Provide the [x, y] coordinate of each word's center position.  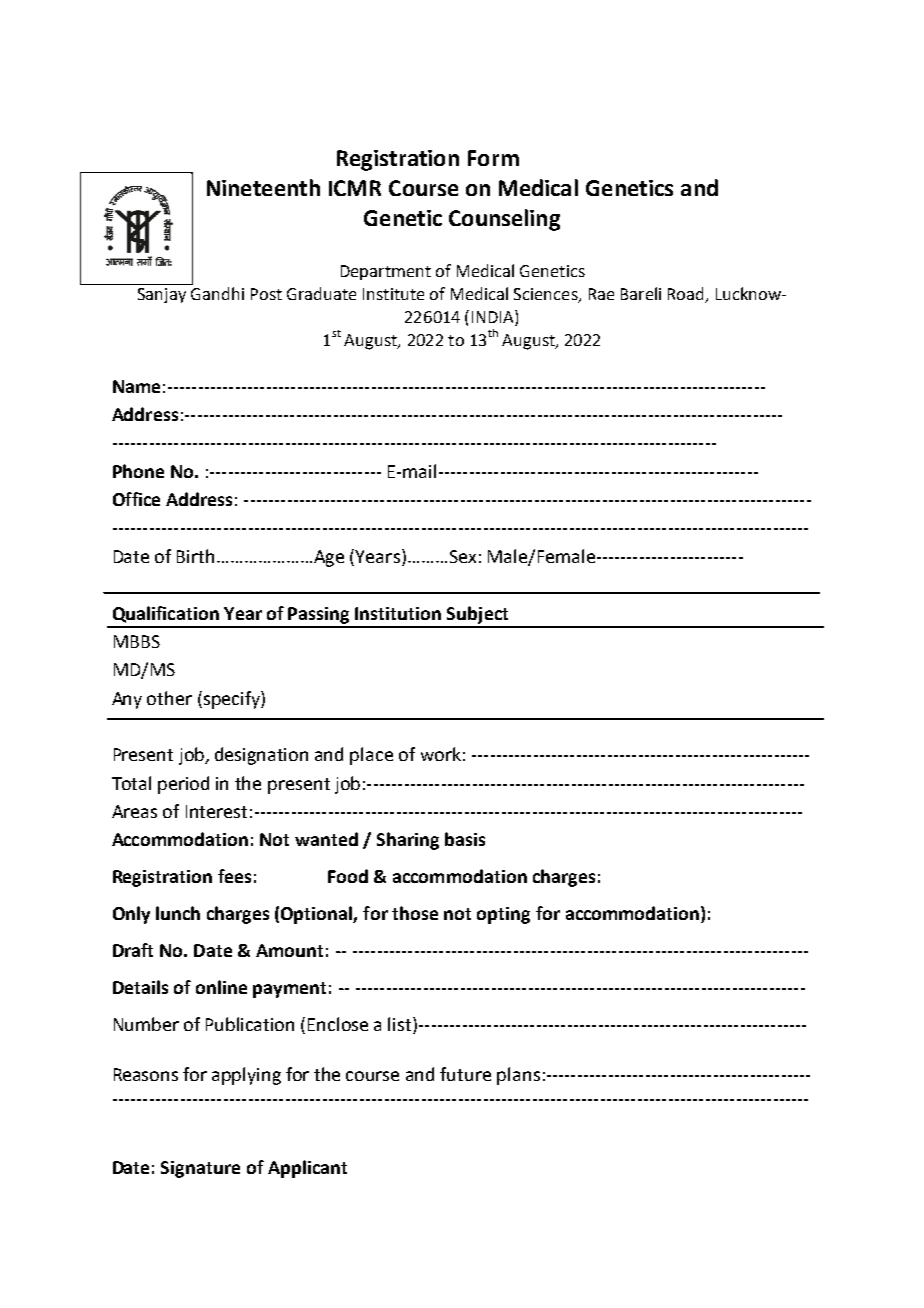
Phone [138, 471]
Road [687, 295]
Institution [398, 613]
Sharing [408, 841]
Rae [601, 294]
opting [503, 915]
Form [493, 158]
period [183, 785]
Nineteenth [263, 187]
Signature [200, 1169]
